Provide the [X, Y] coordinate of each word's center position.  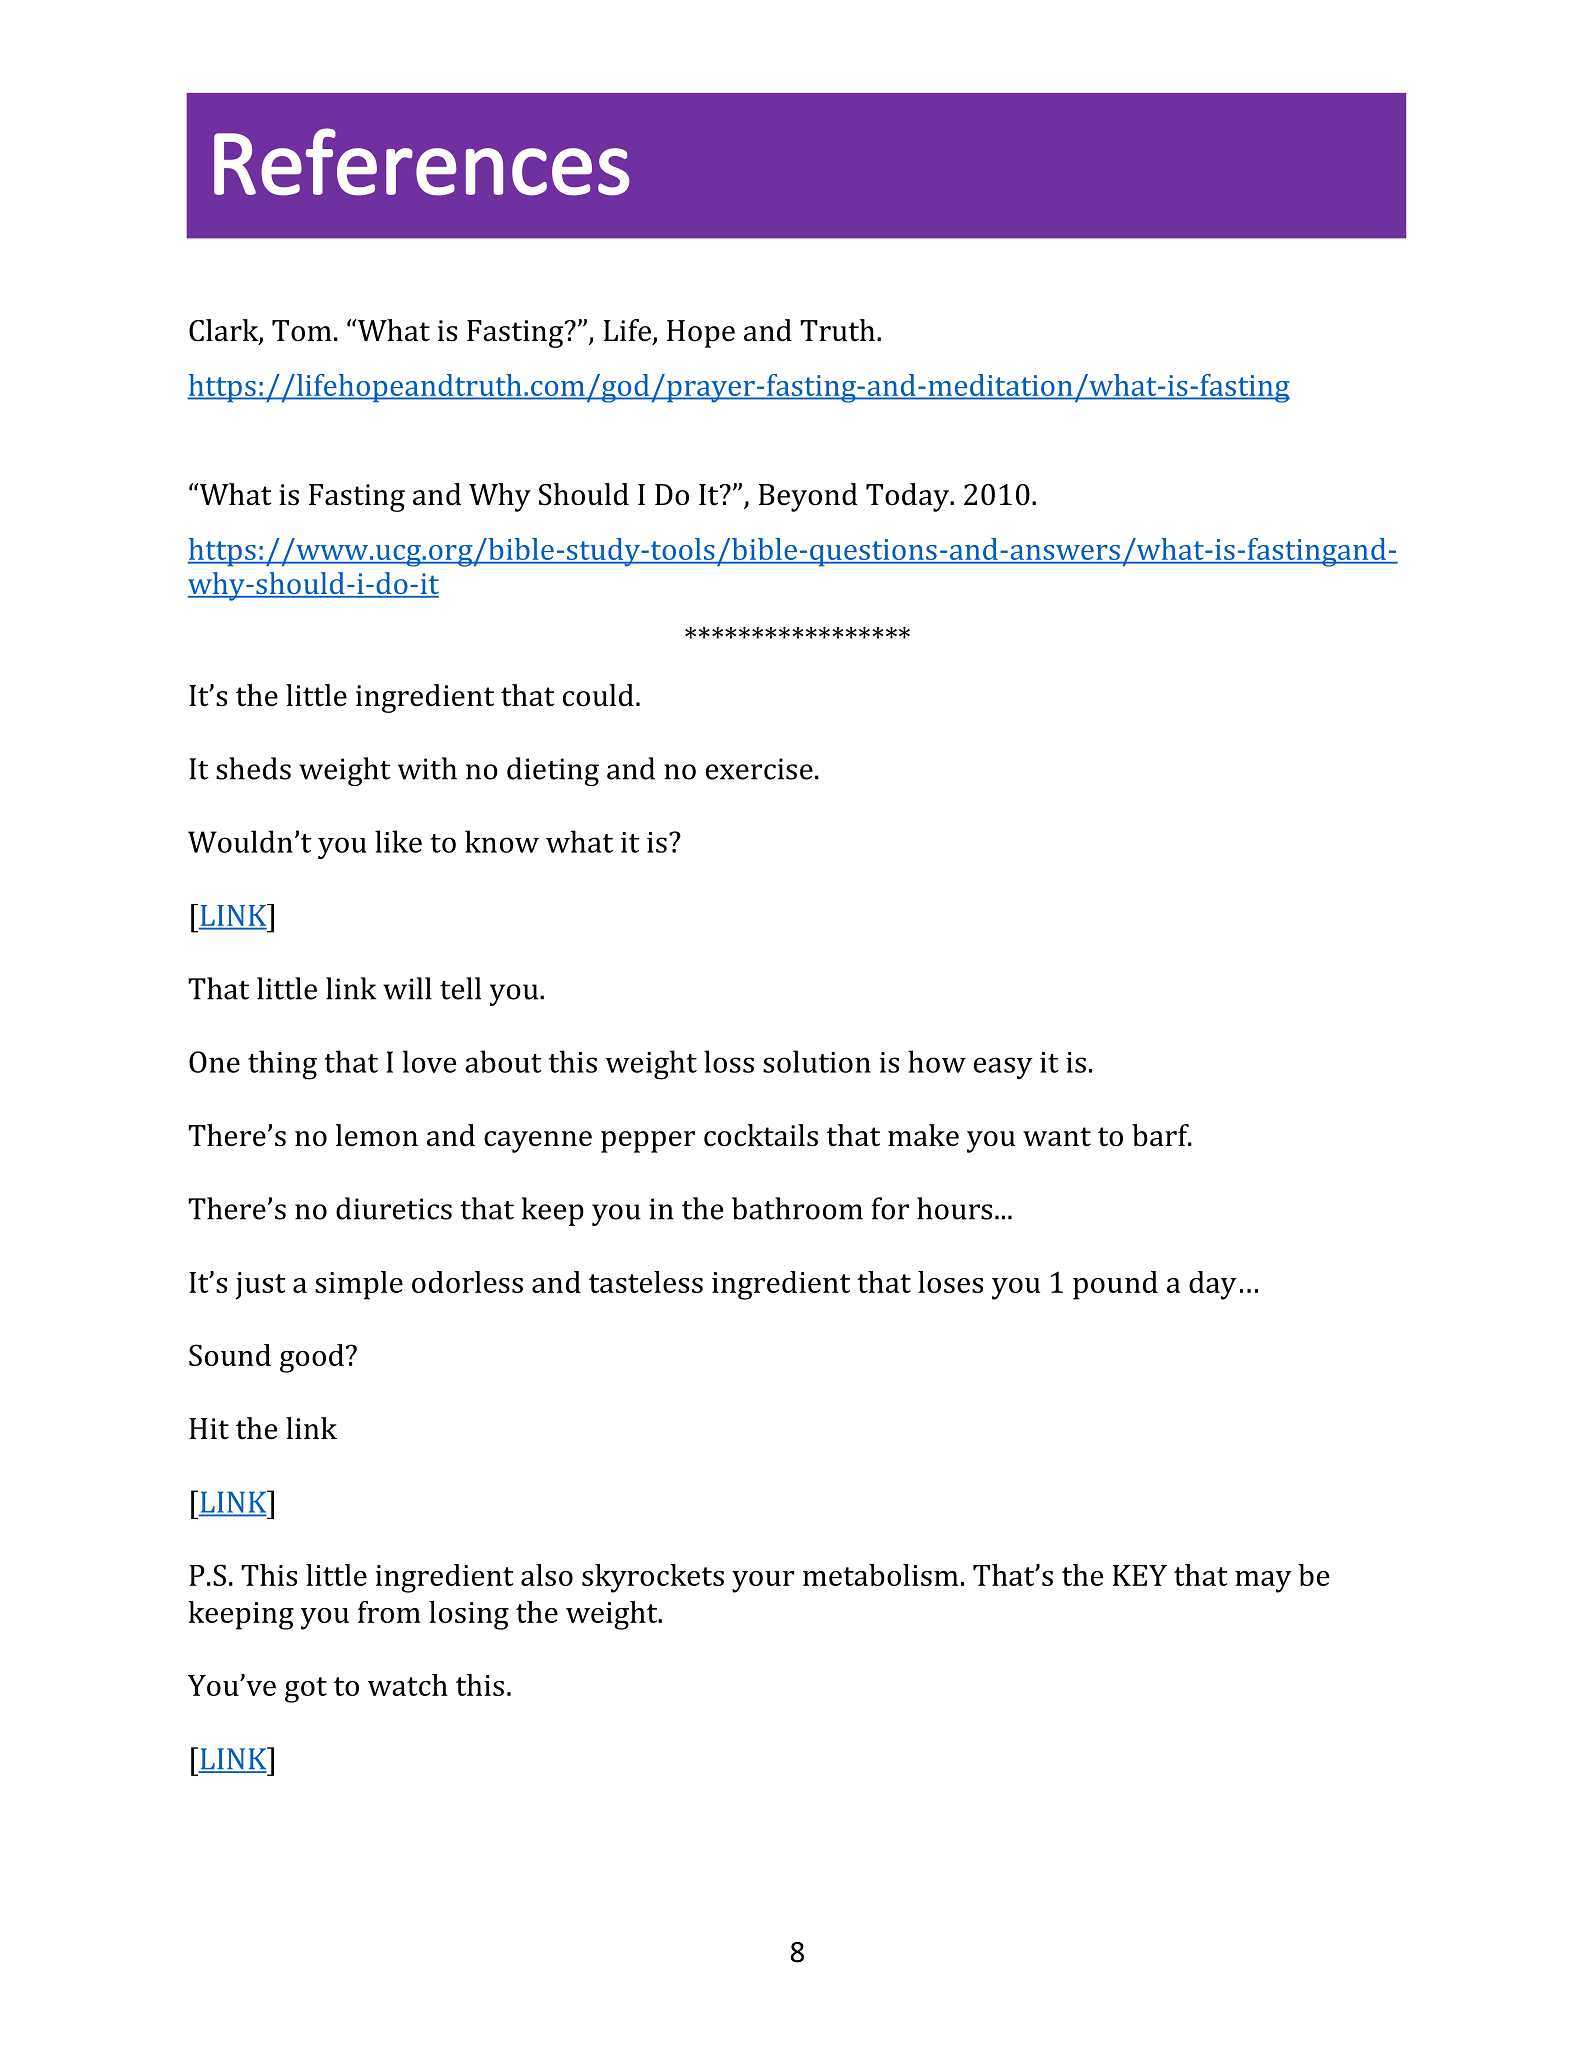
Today [908, 497]
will [407, 988]
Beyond [808, 497]
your [763, 1582]
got [306, 1690]
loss [729, 1061]
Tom [302, 331]
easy [1003, 1068]
